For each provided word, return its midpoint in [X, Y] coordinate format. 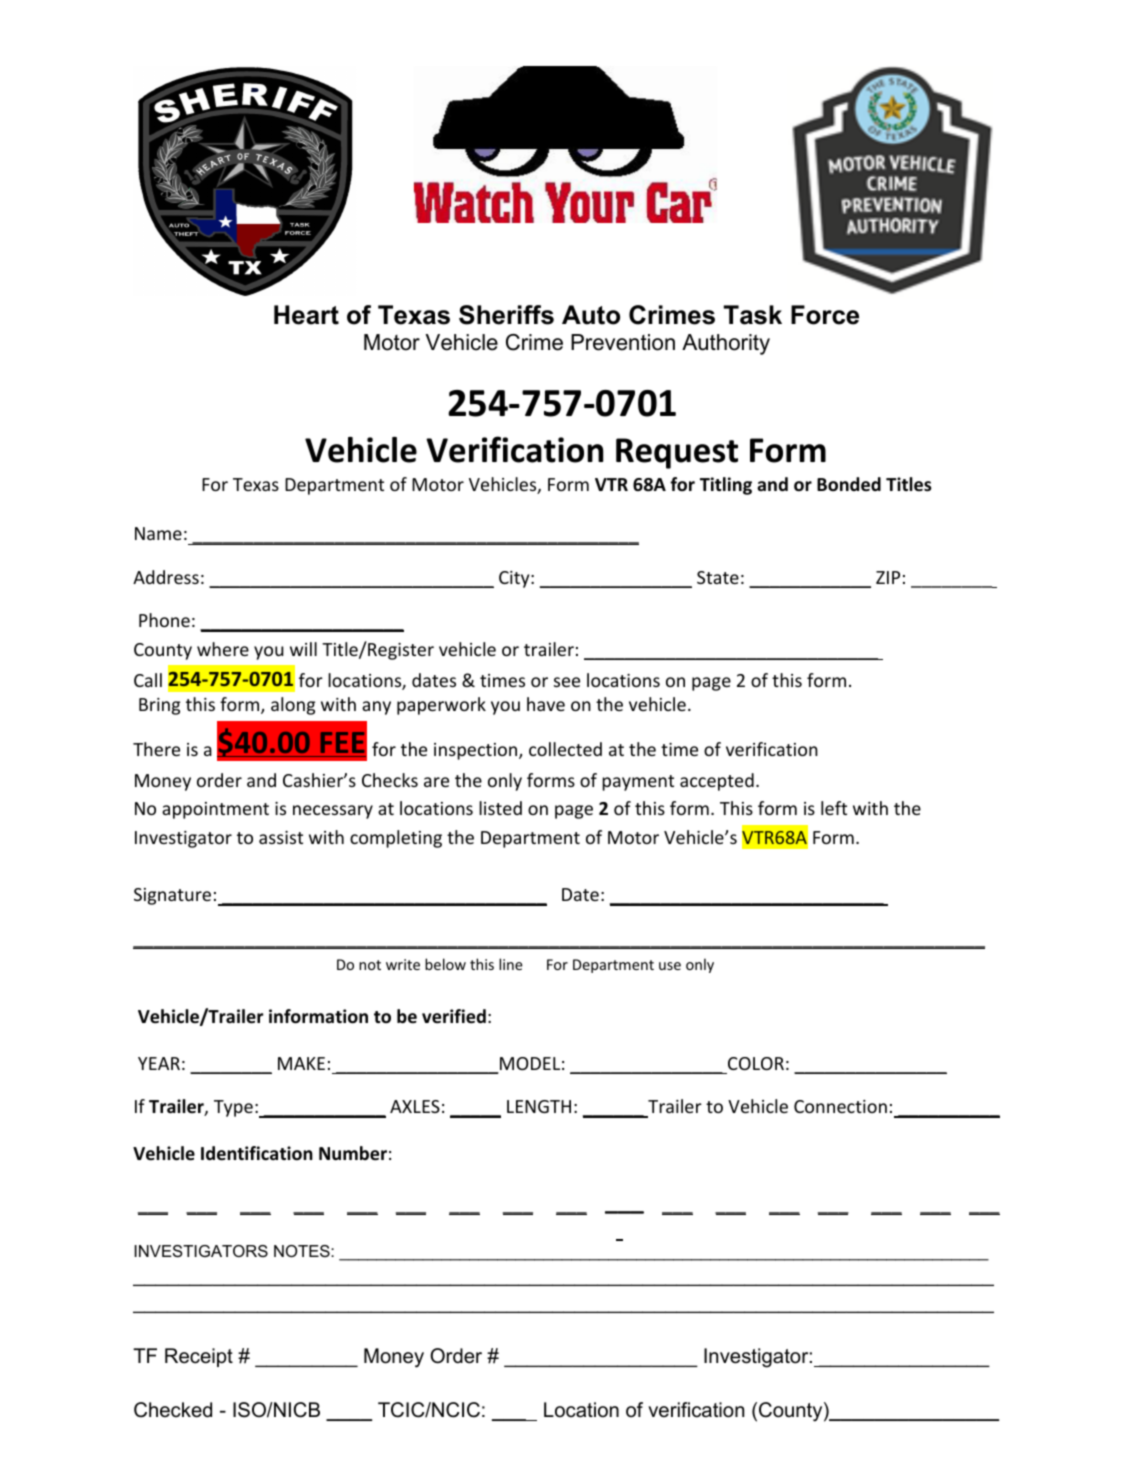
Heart [306, 315]
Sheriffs [506, 315]
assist [281, 837]
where [223, 649]
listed [500, 808]
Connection [840, 1106]
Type [233, 1108]
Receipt [199, 1357]
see [567, 682]
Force [825, 315]
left [834, 808]
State [718, 577]
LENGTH [539, 1106]
